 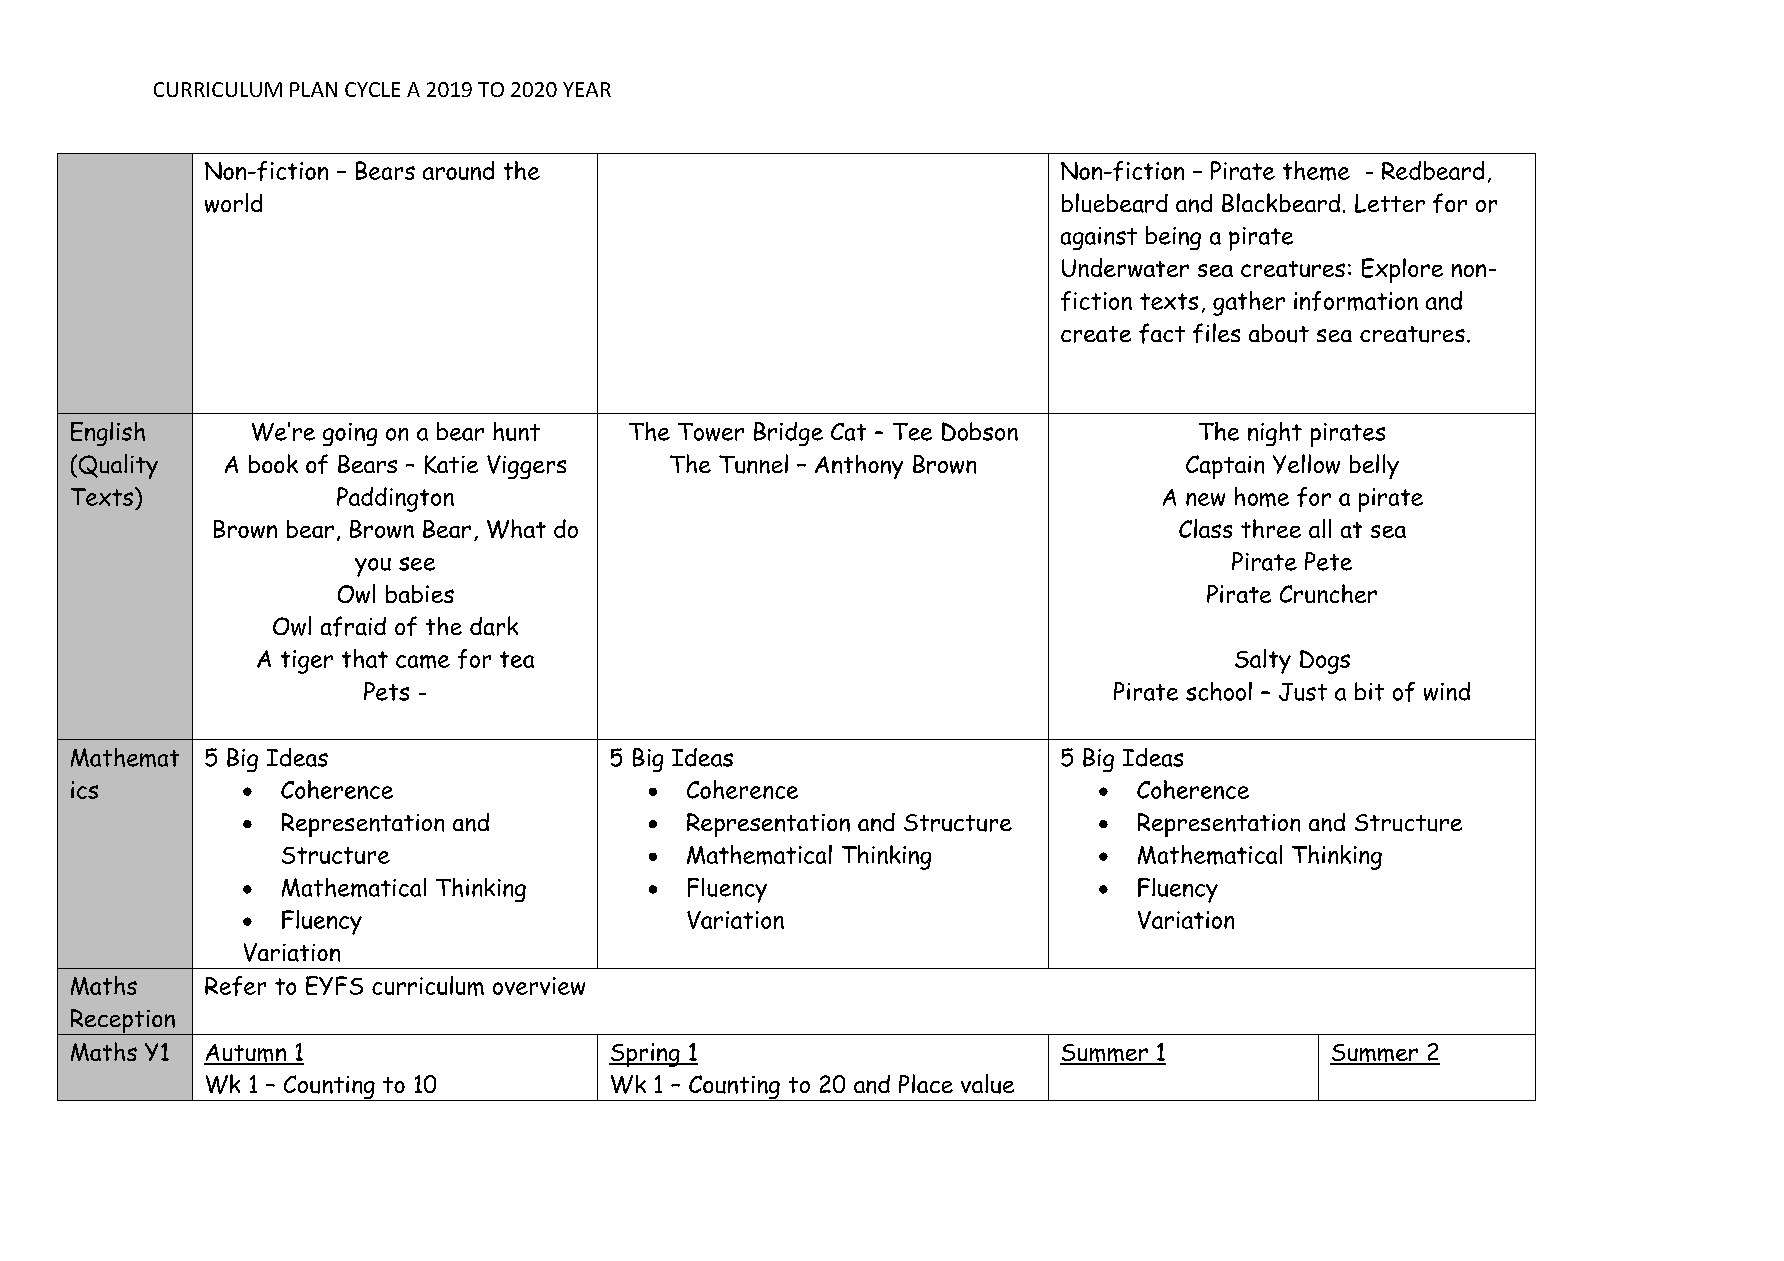 I want to click on theme, so click(x=1316, y=171).
